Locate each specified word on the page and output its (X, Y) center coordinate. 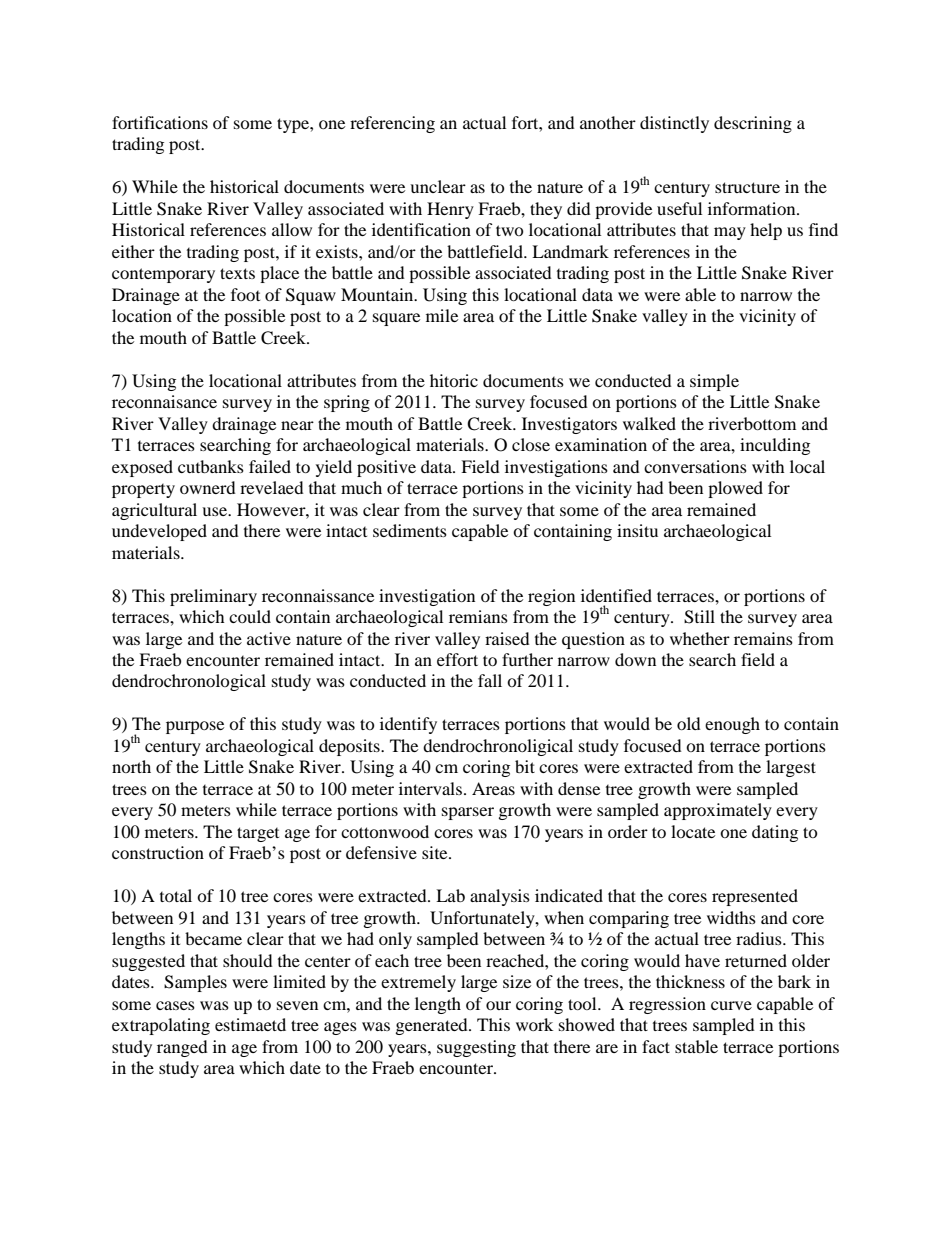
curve (731, 1005)
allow (292, 229)
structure (747, 187)
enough (732, 725)
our (498, 1005)
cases (175, 1005)
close (531, 444)
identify (408, 725)
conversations (695, 466)
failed (270, 466)
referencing (392, 124)
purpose (195, 727)
